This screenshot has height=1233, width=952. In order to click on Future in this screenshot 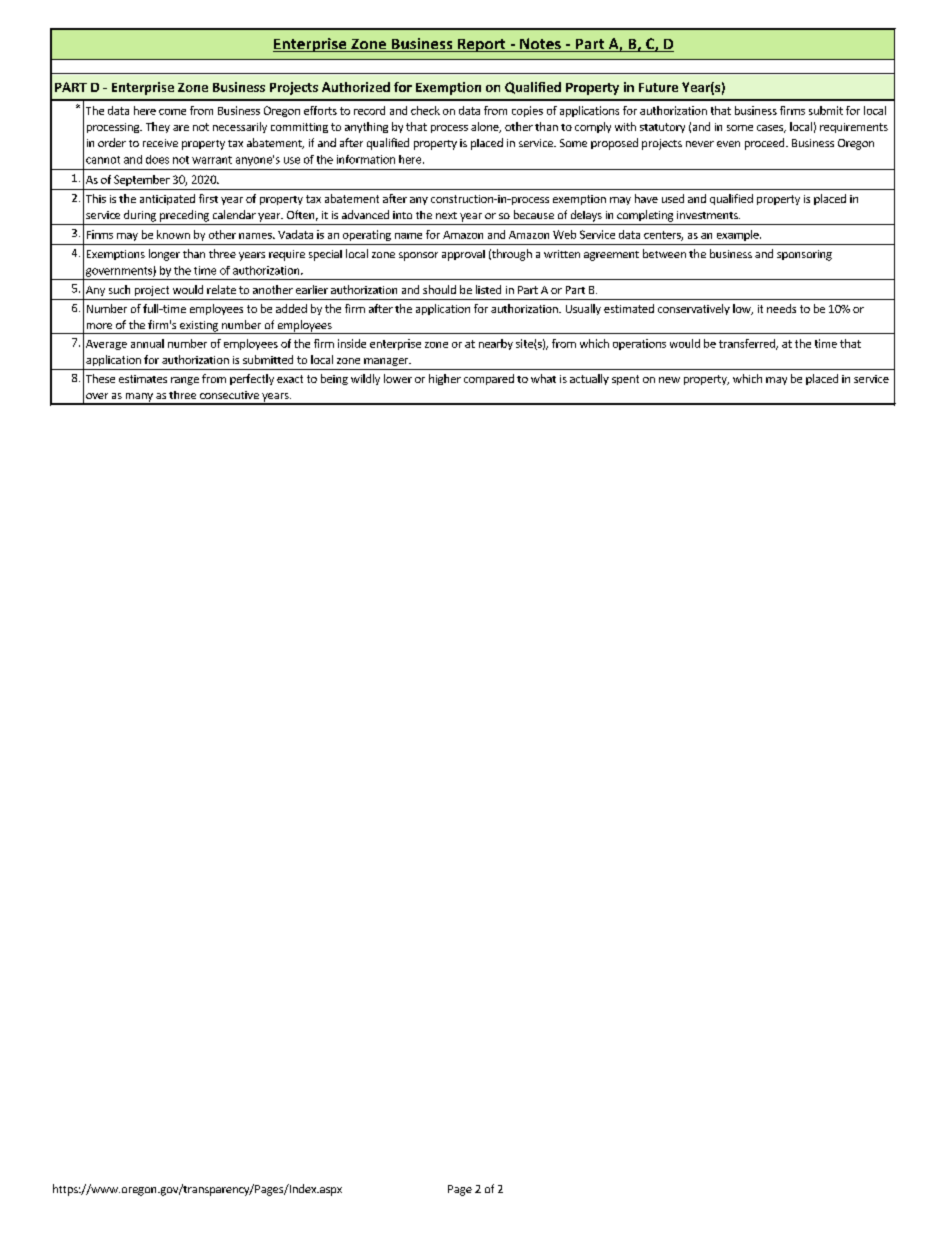, I will do `click(658, 87)`.
